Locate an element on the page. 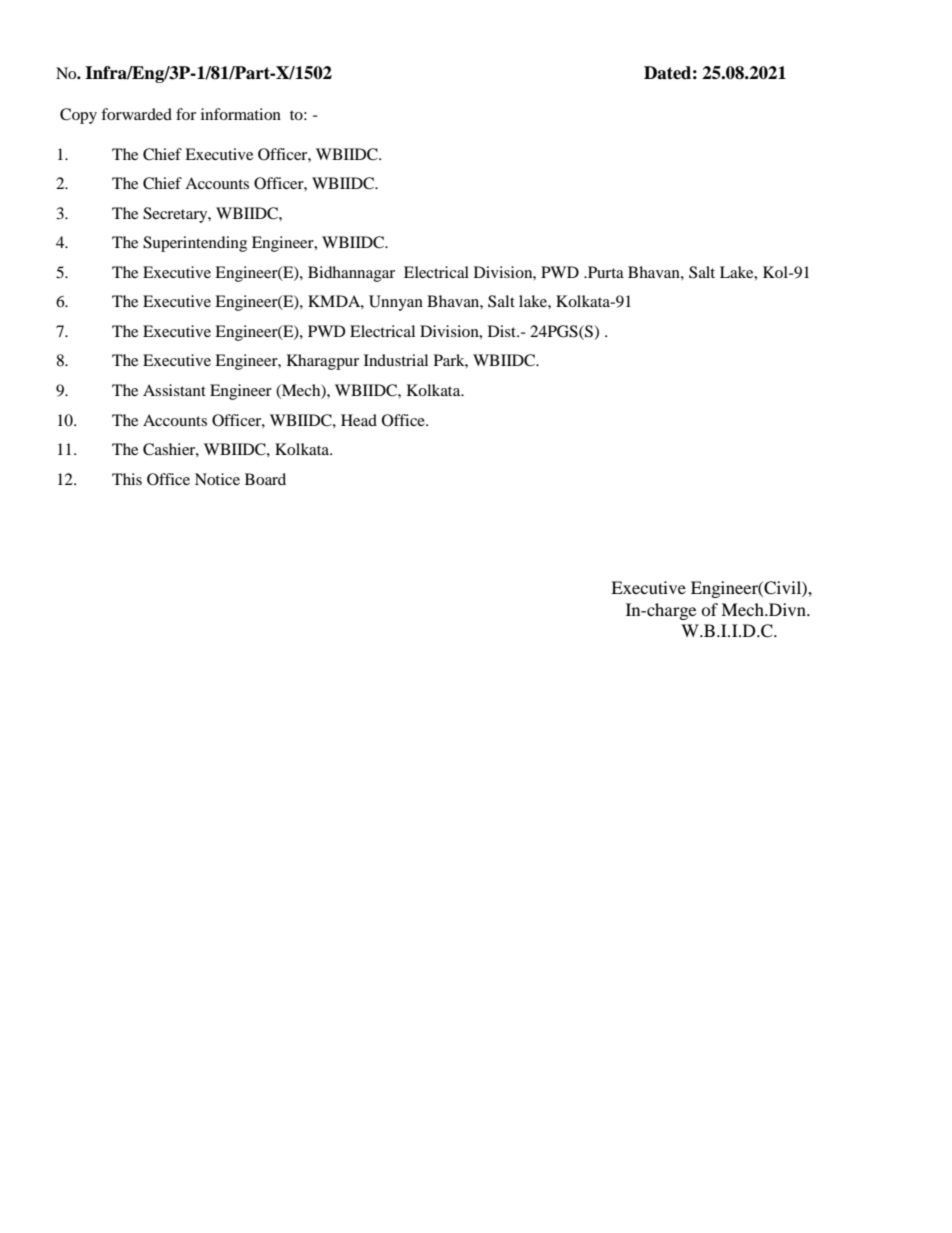 The image size is (952, 1233). information is located at coordinates (241, 114).
